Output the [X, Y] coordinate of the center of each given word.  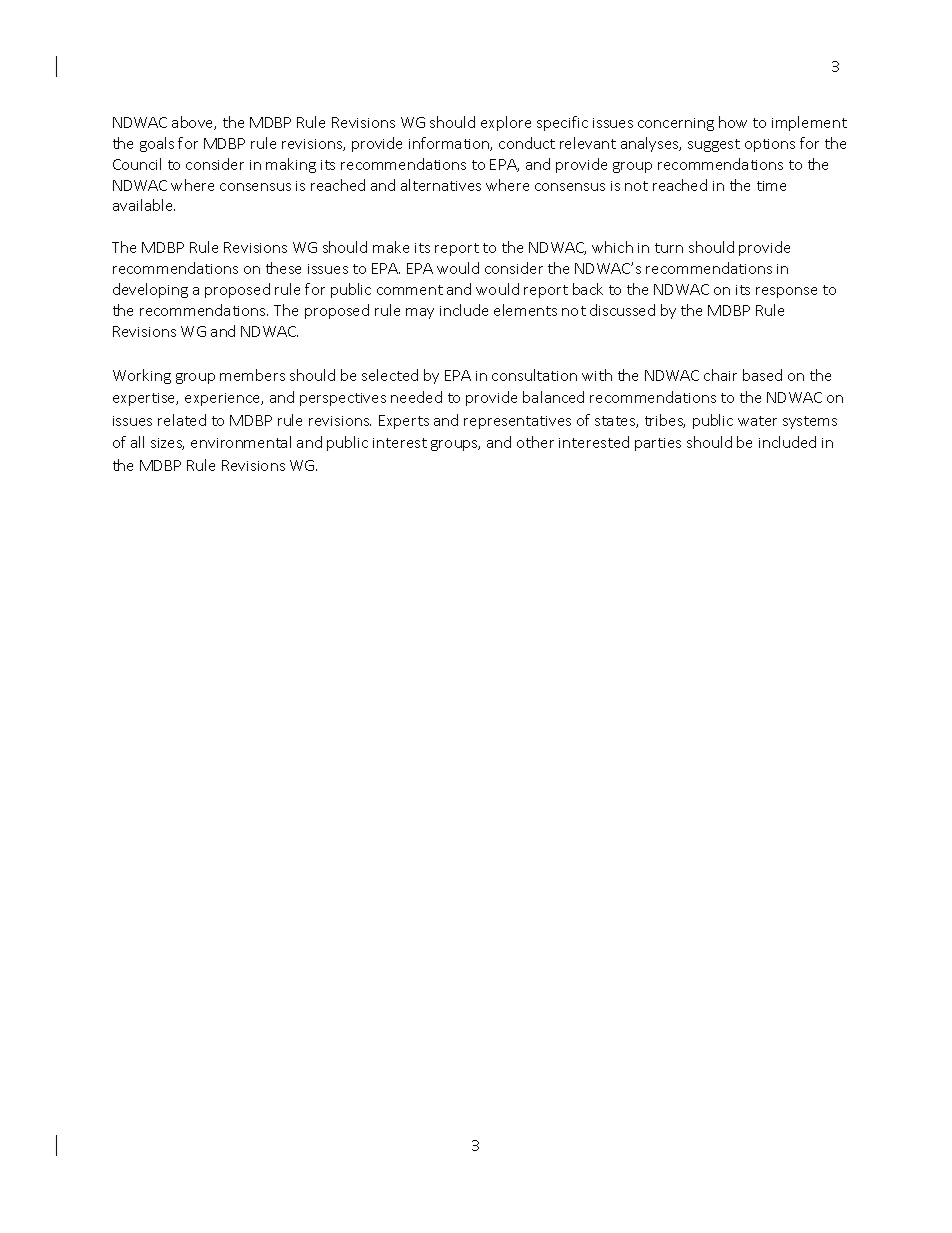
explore [506, 123]
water [757, 421]
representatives [517, 422]
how [733, 122]
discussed [622, 310]
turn [669, 248]
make [391, 247]
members [252, 375]
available [144, 205]
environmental [241, 442]
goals [157, 144]
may [420, 313]
